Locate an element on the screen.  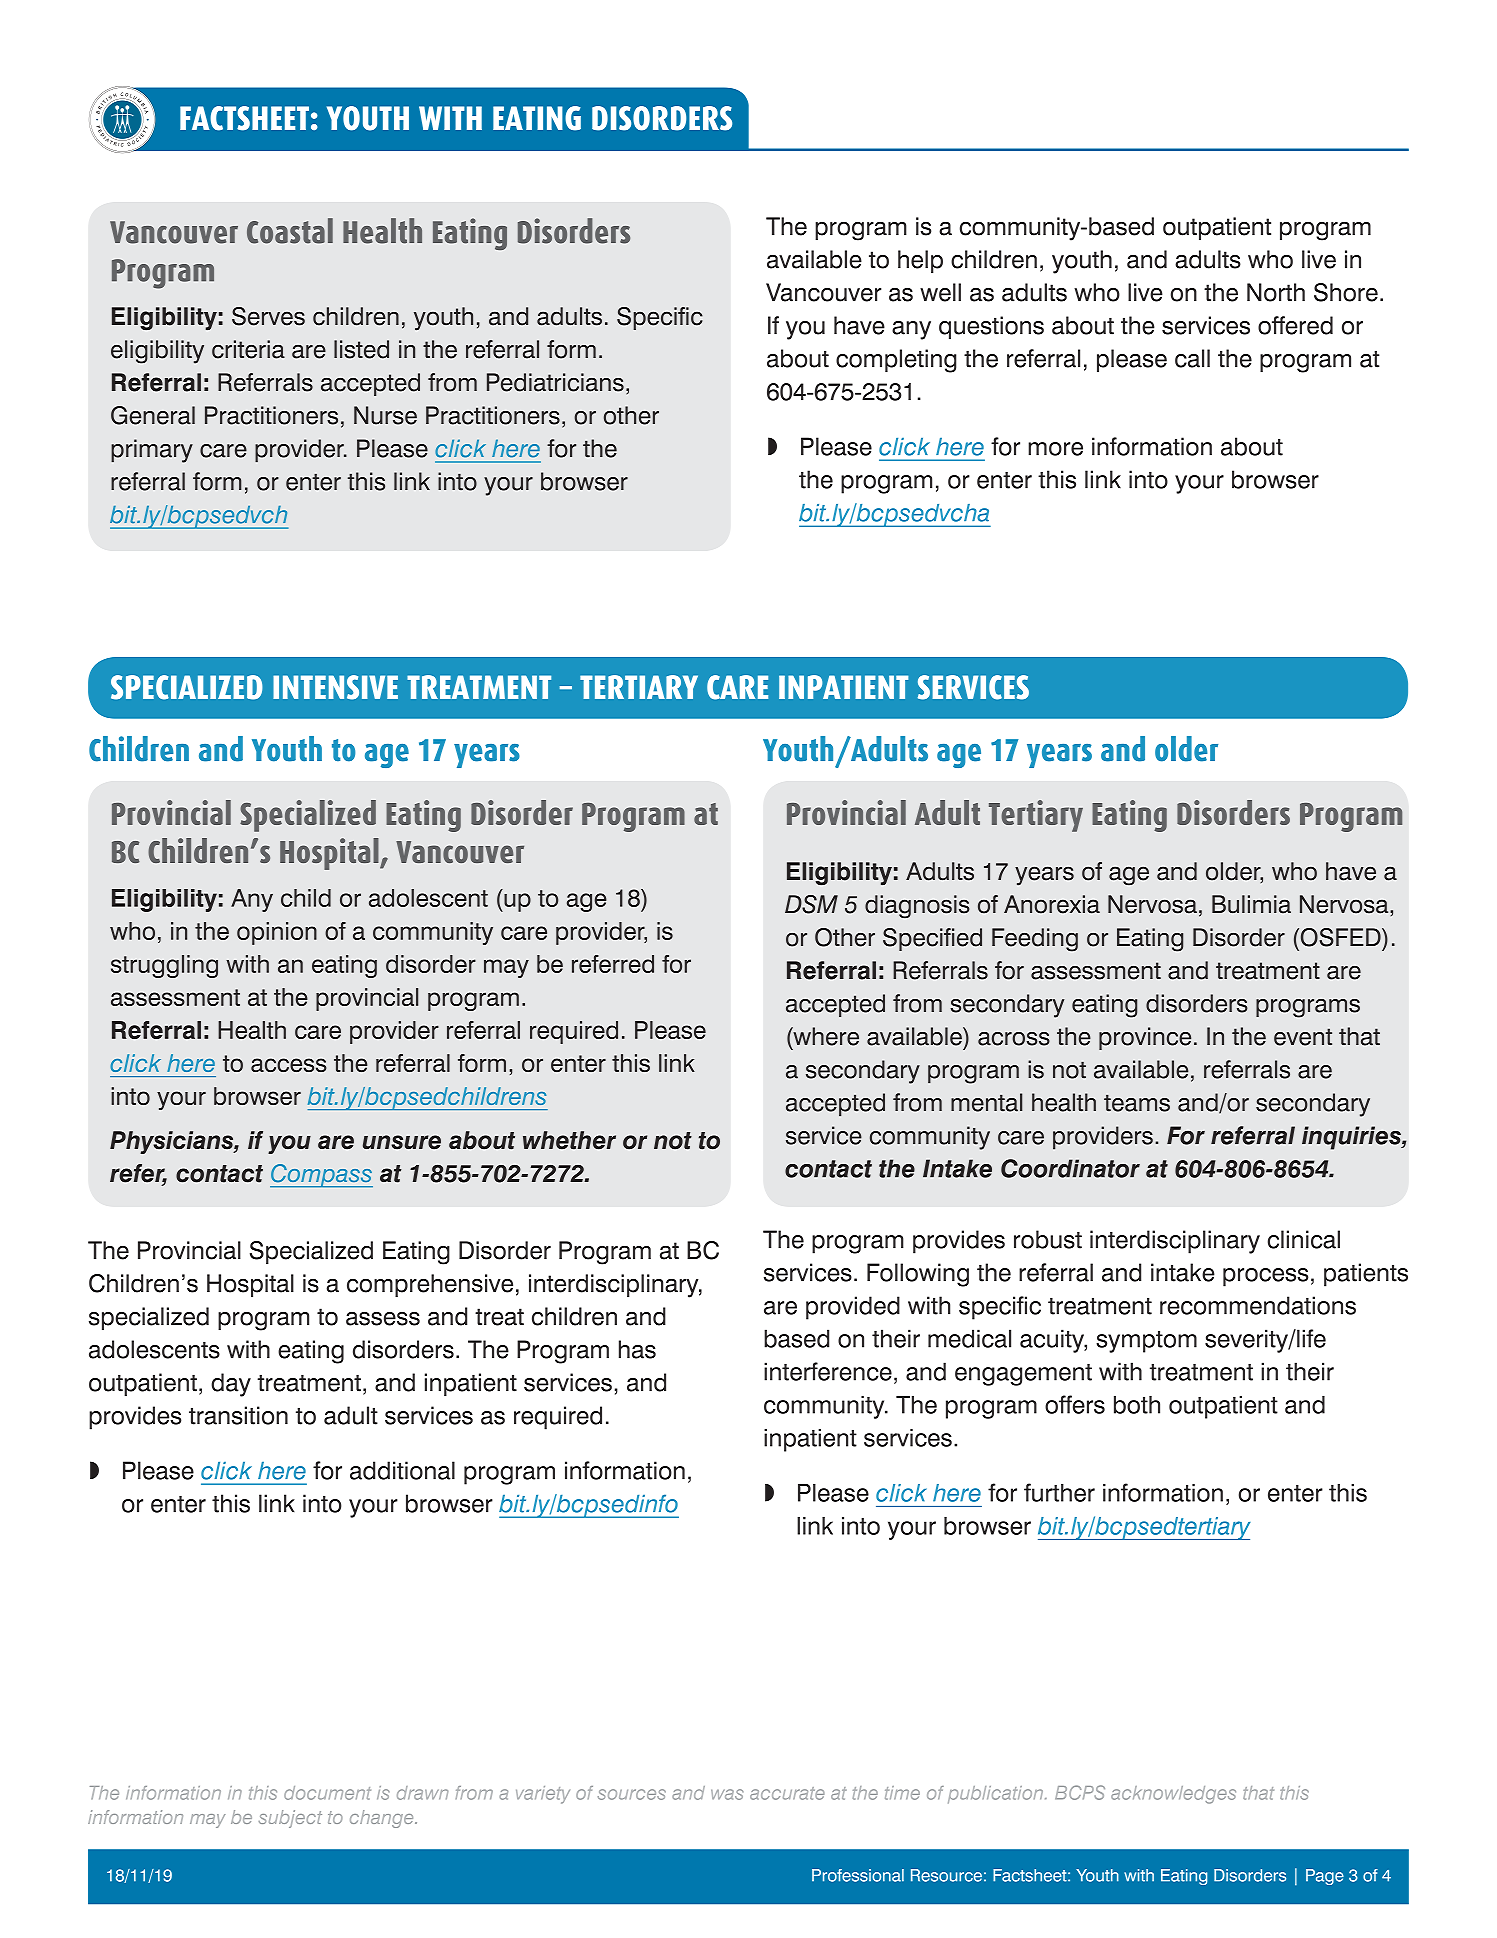
whether is located at coordinates (569, 1140).
